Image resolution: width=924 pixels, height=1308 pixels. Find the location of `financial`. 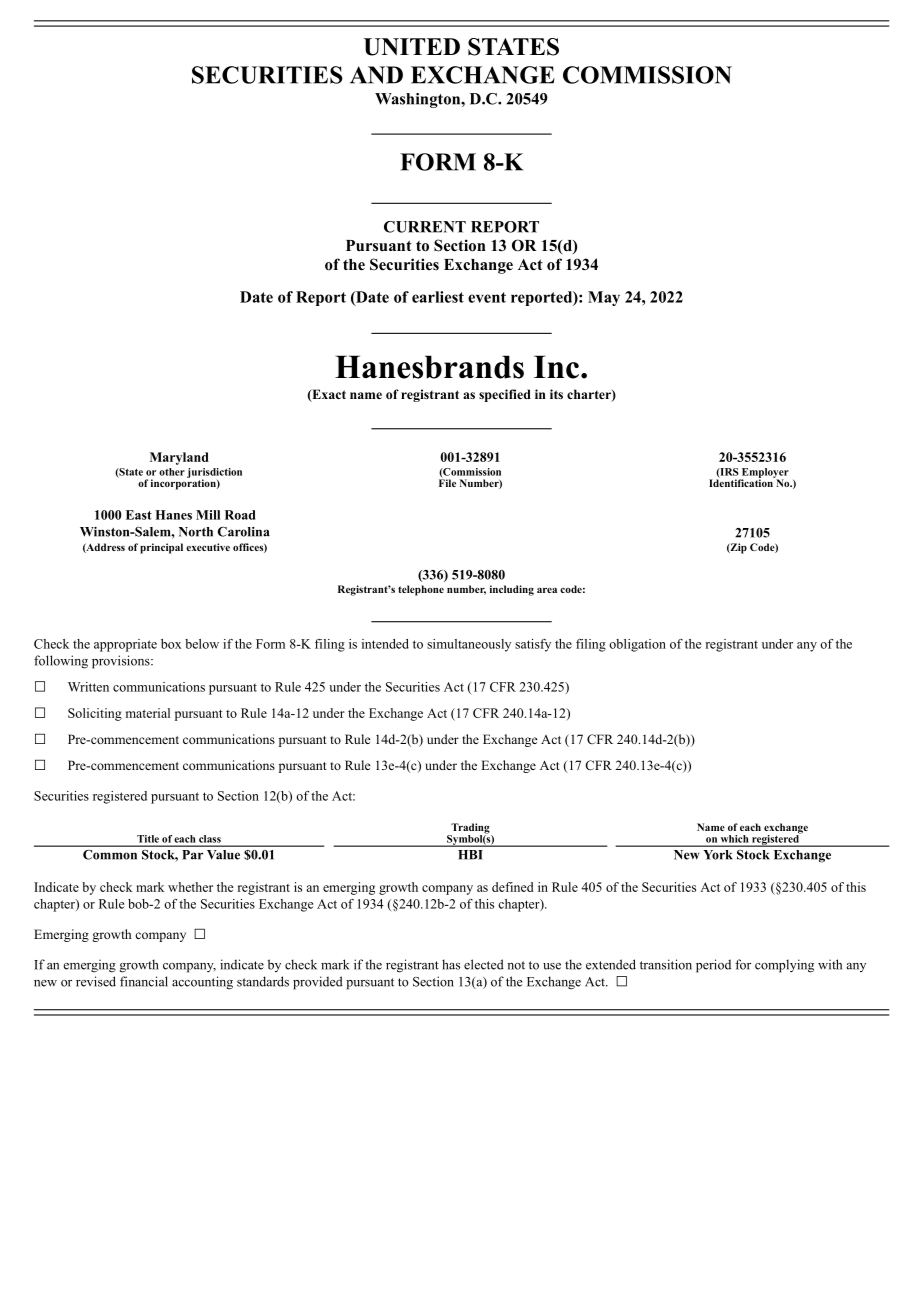

financial is located at coordinates (144, 981).
